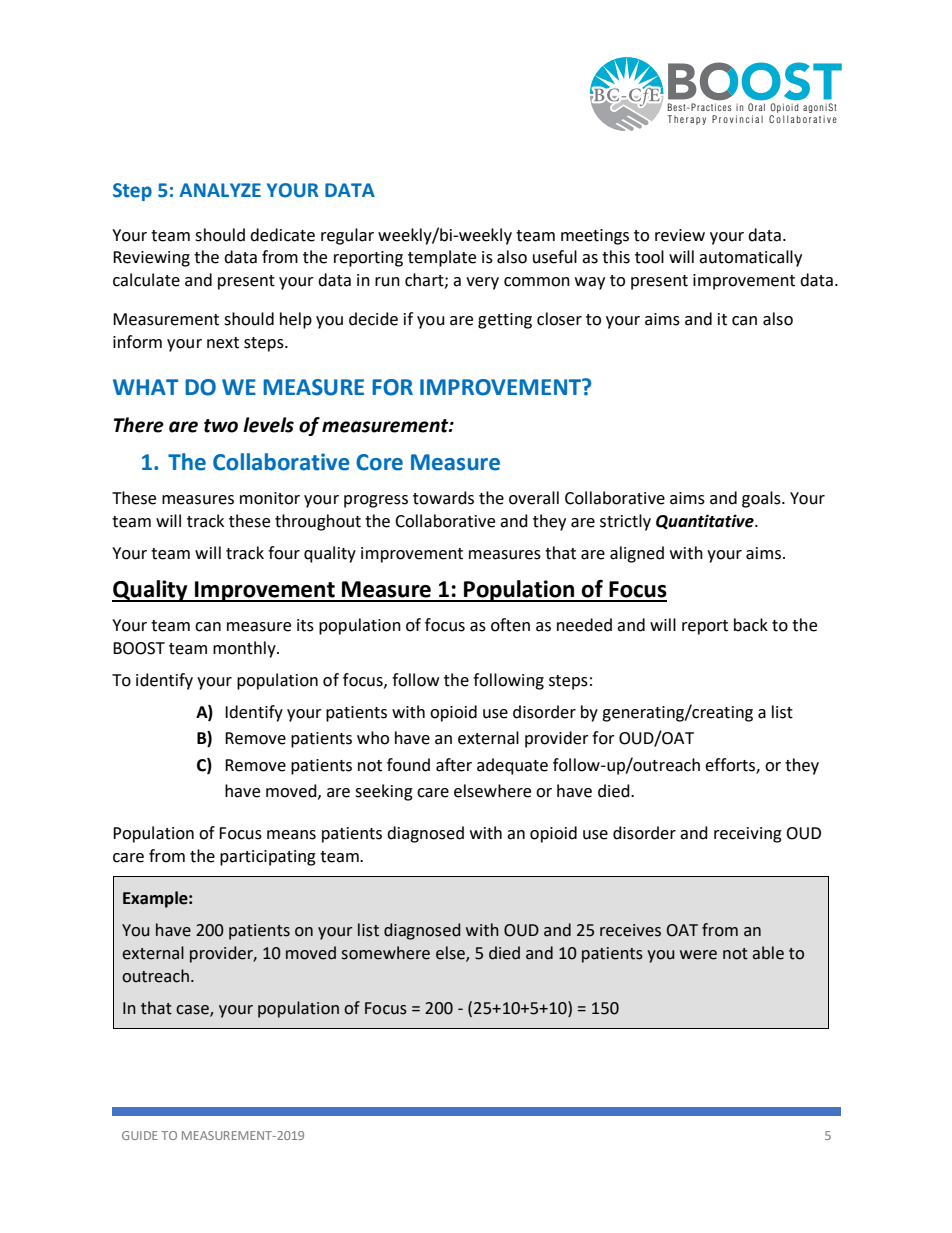 This image has height=1233, width=952. What do you see at coordinates (385, 953) in the image?
I see `somewhere` at bounding box center [385, 953].
